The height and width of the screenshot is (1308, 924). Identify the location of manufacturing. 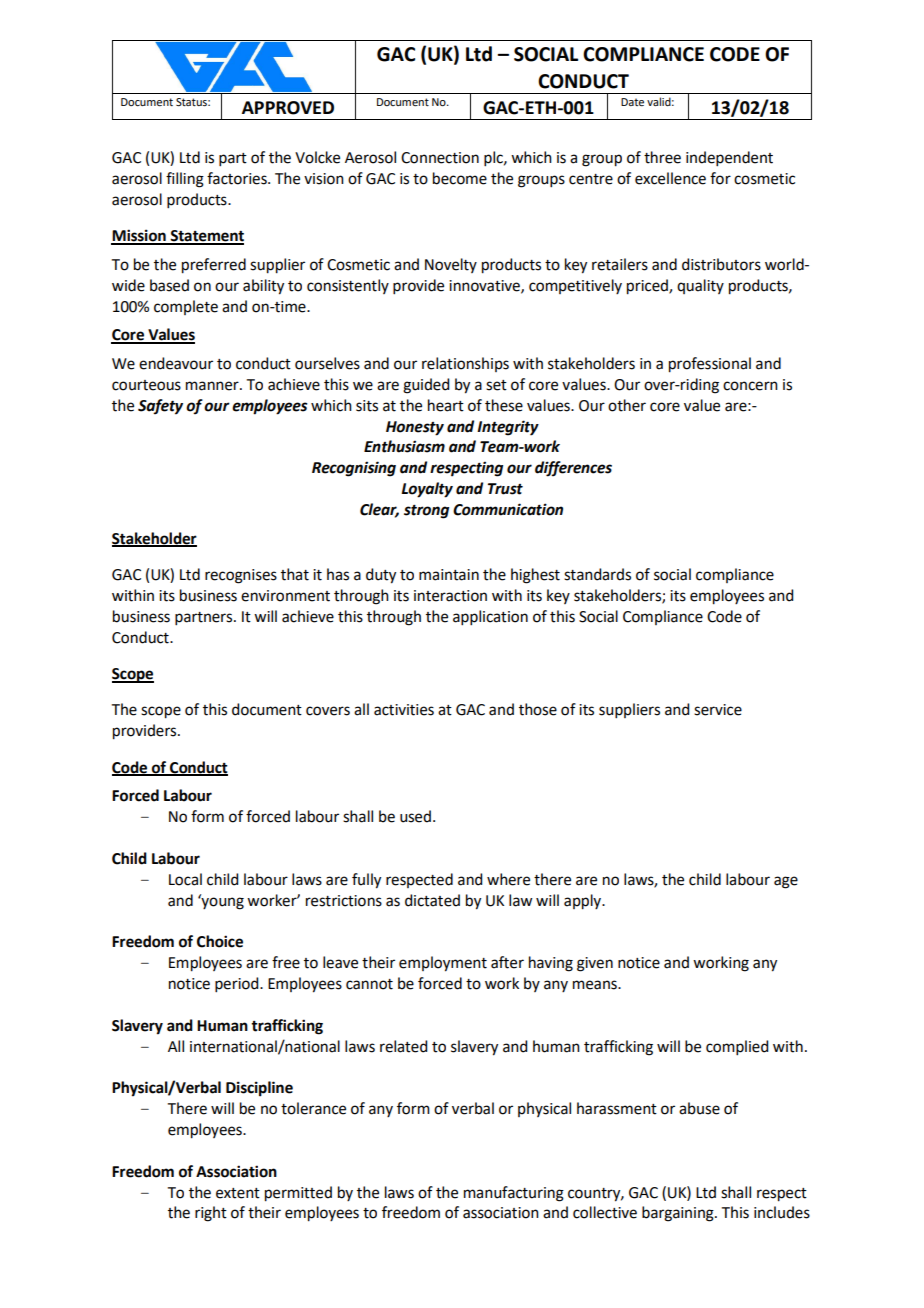
(514, 1194).
